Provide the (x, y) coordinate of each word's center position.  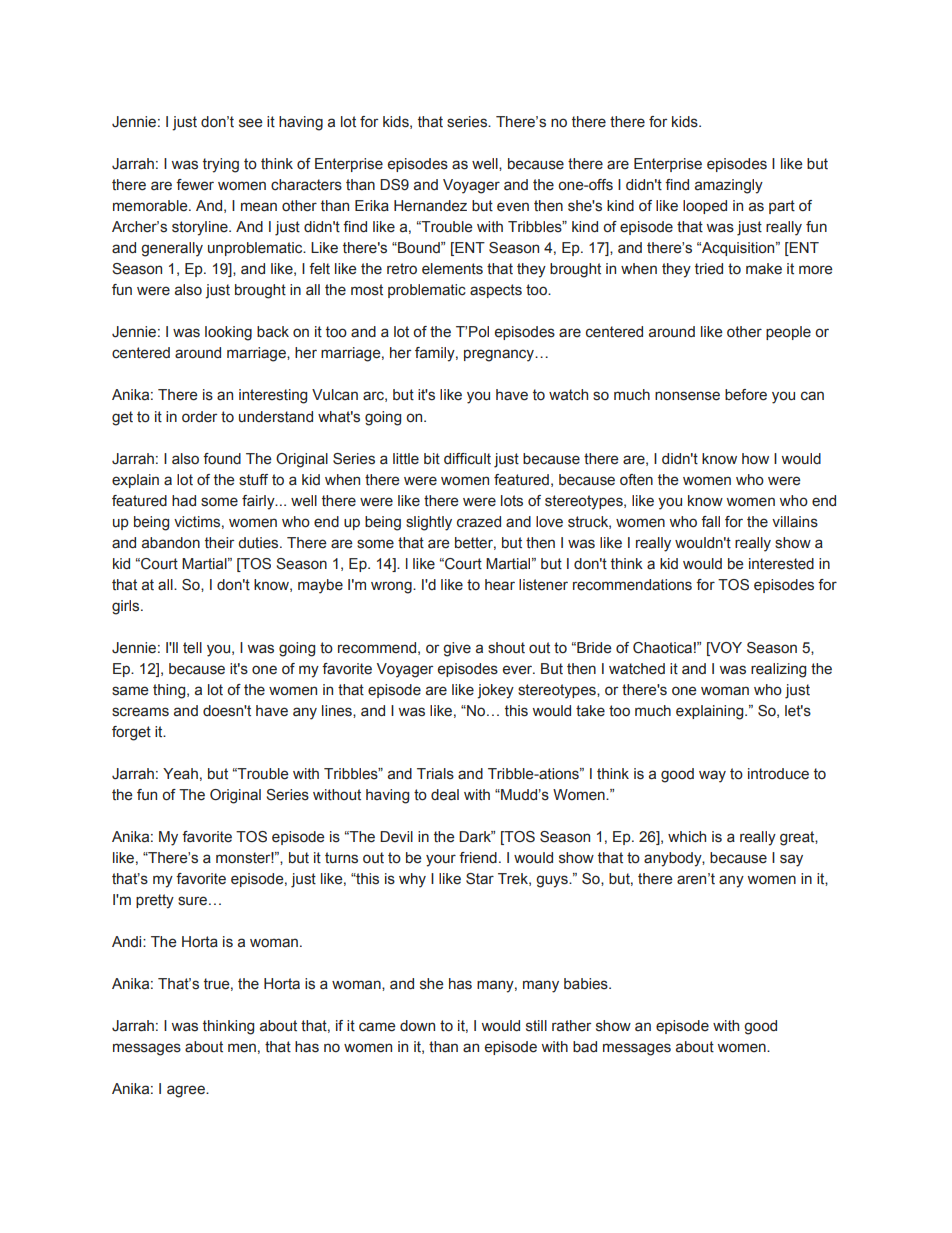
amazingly (729, 186)
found (222, 458)
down (417, 1026)
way (712, 776)
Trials (435, 774)
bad (585, 1047)
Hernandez (430, 206)
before (746, 395)
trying (221, 165)
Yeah (180, 774)
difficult (467, 459)
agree (187, 1091)
